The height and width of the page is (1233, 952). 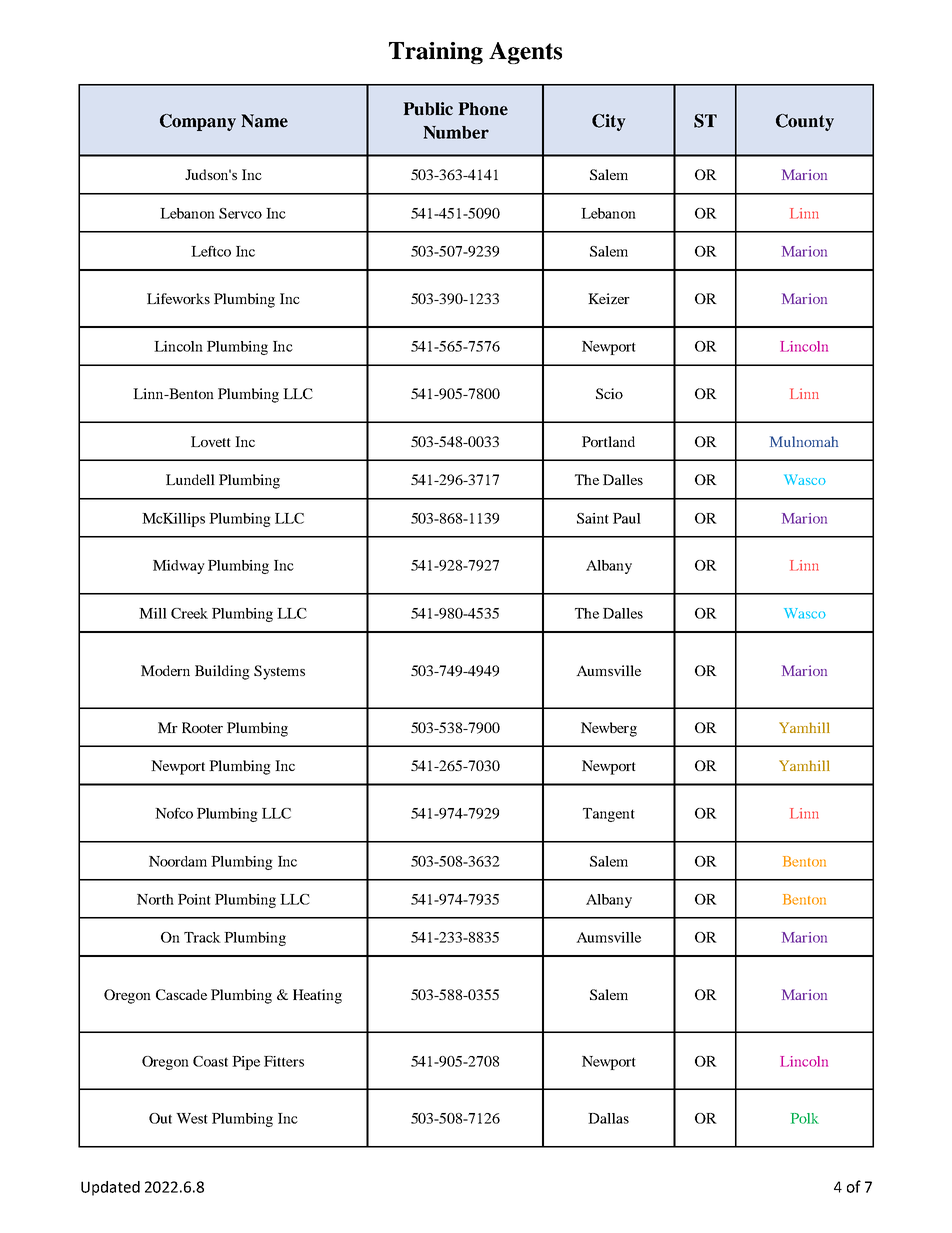 What do you see at coordinates (805, 122) in the page?
I see `County` at bounding box center [805, 122].
